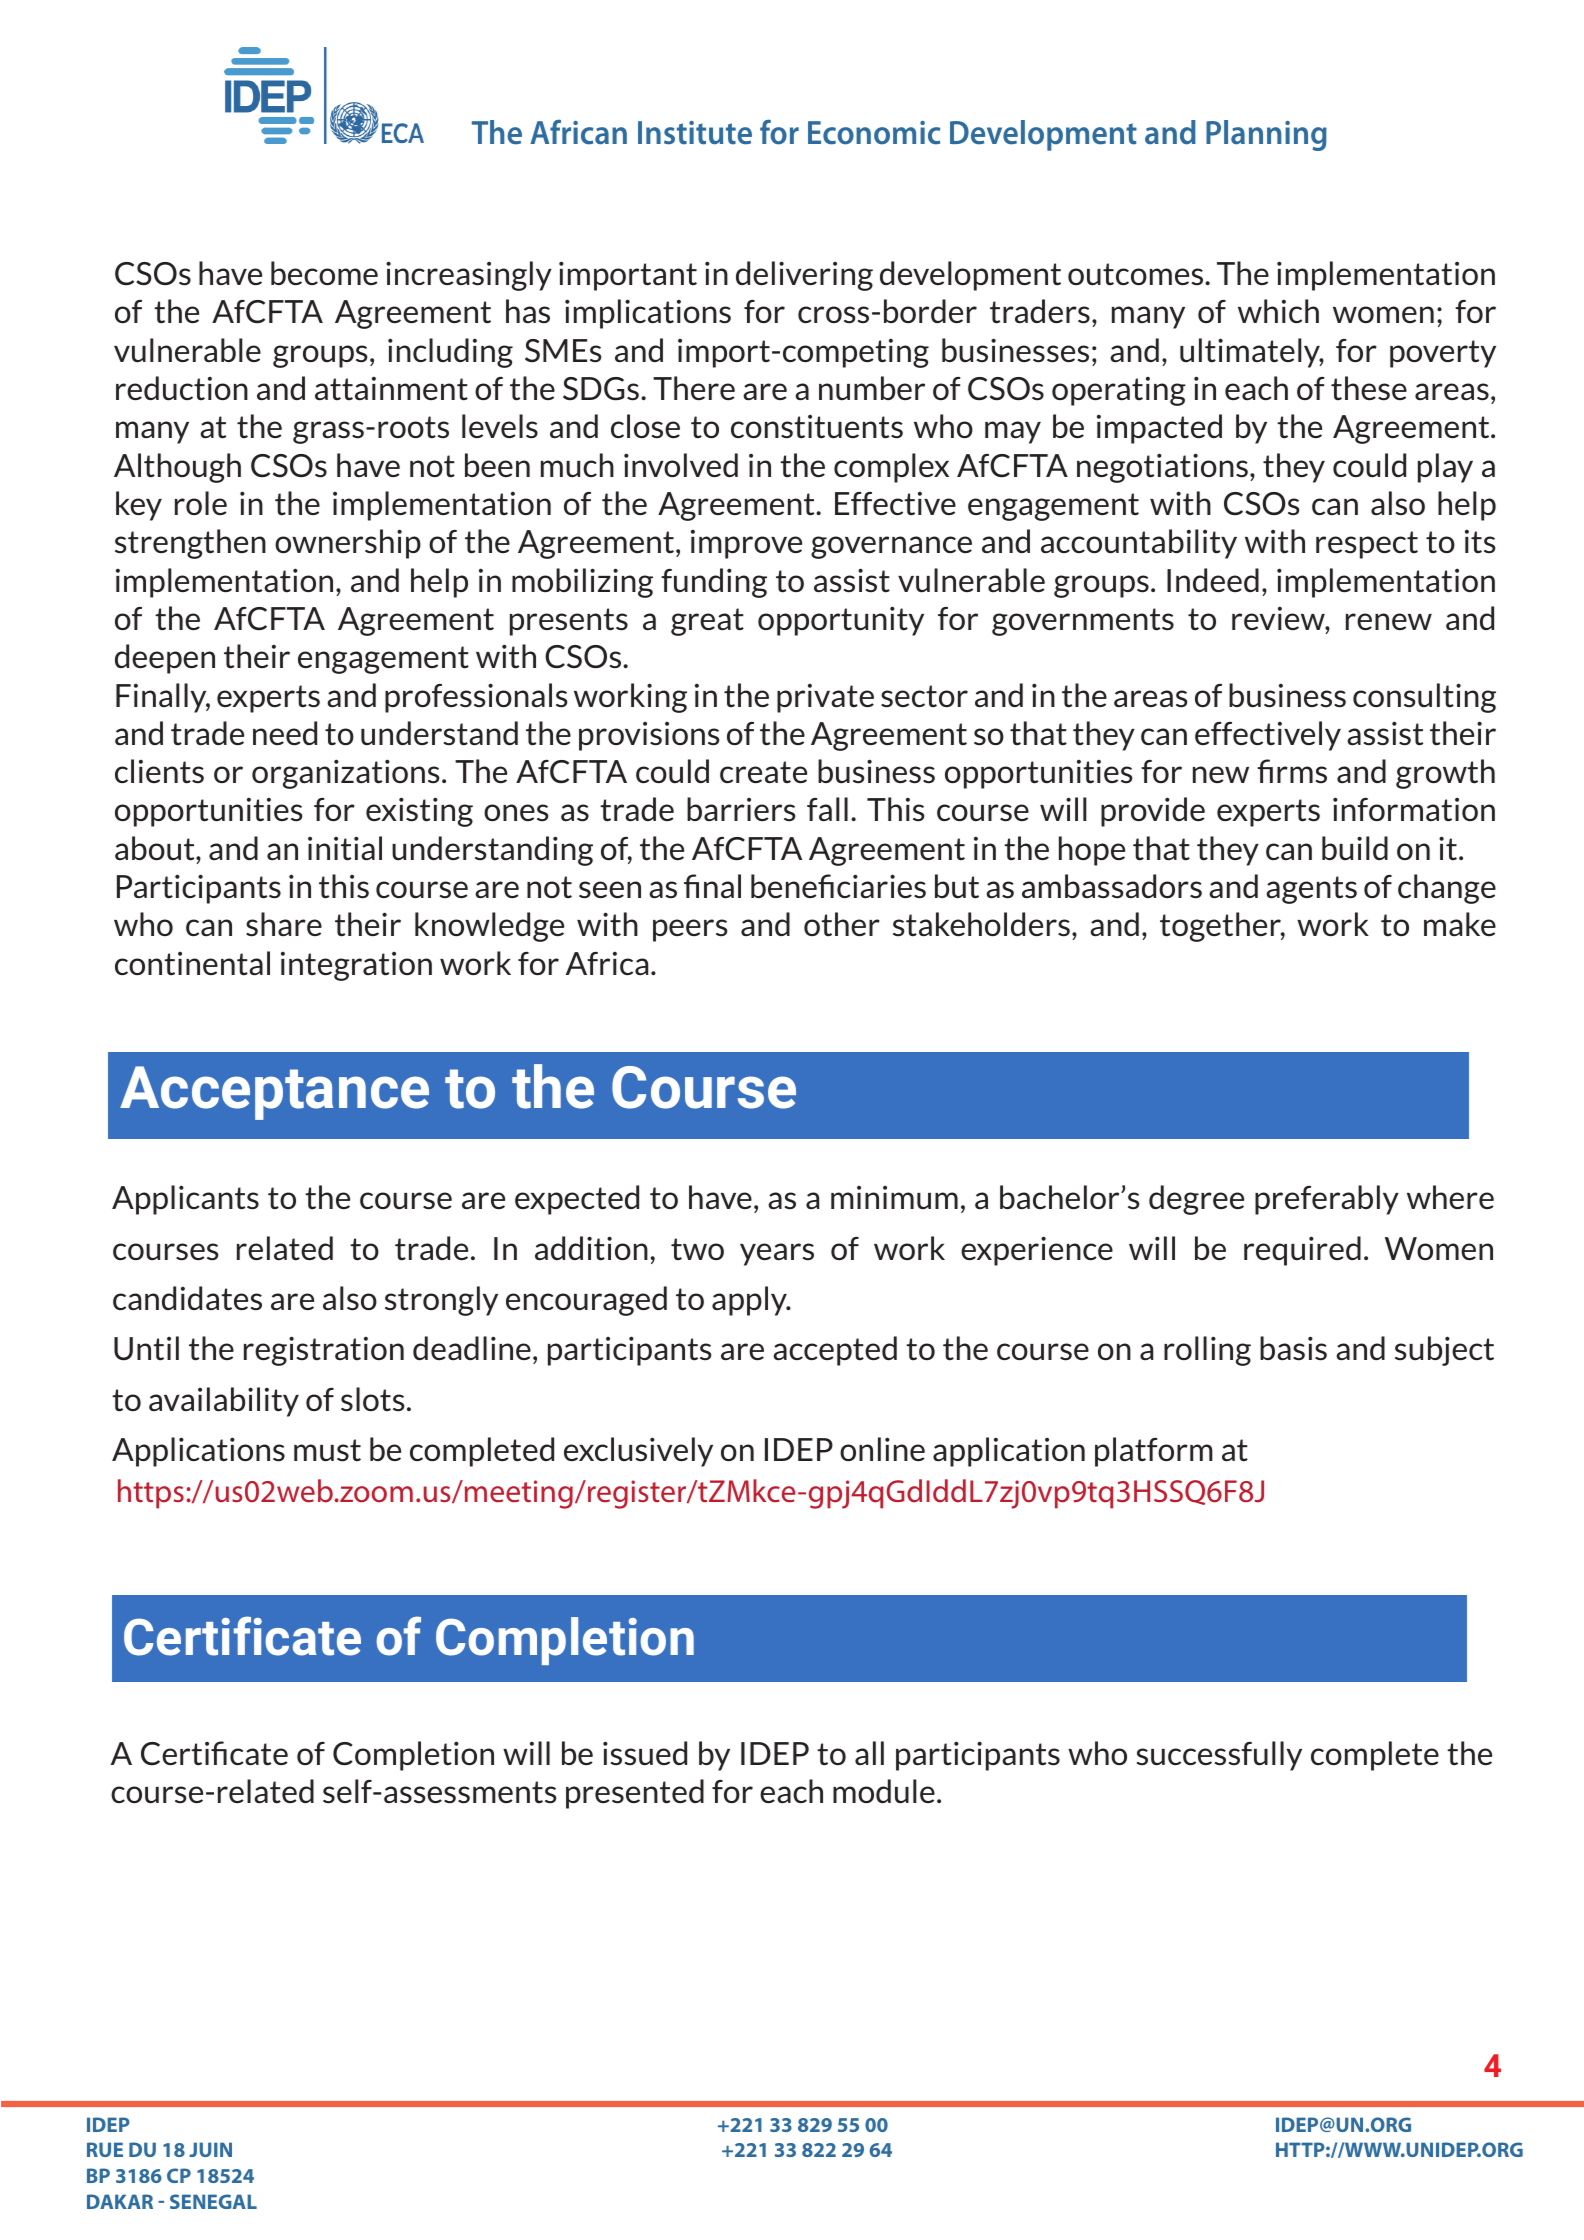 The width and height of the document is (1584, 2240). What do you see at coordinates (1266, 135) in the document?
I see `Planning` at bounding box center [1266, 135].
